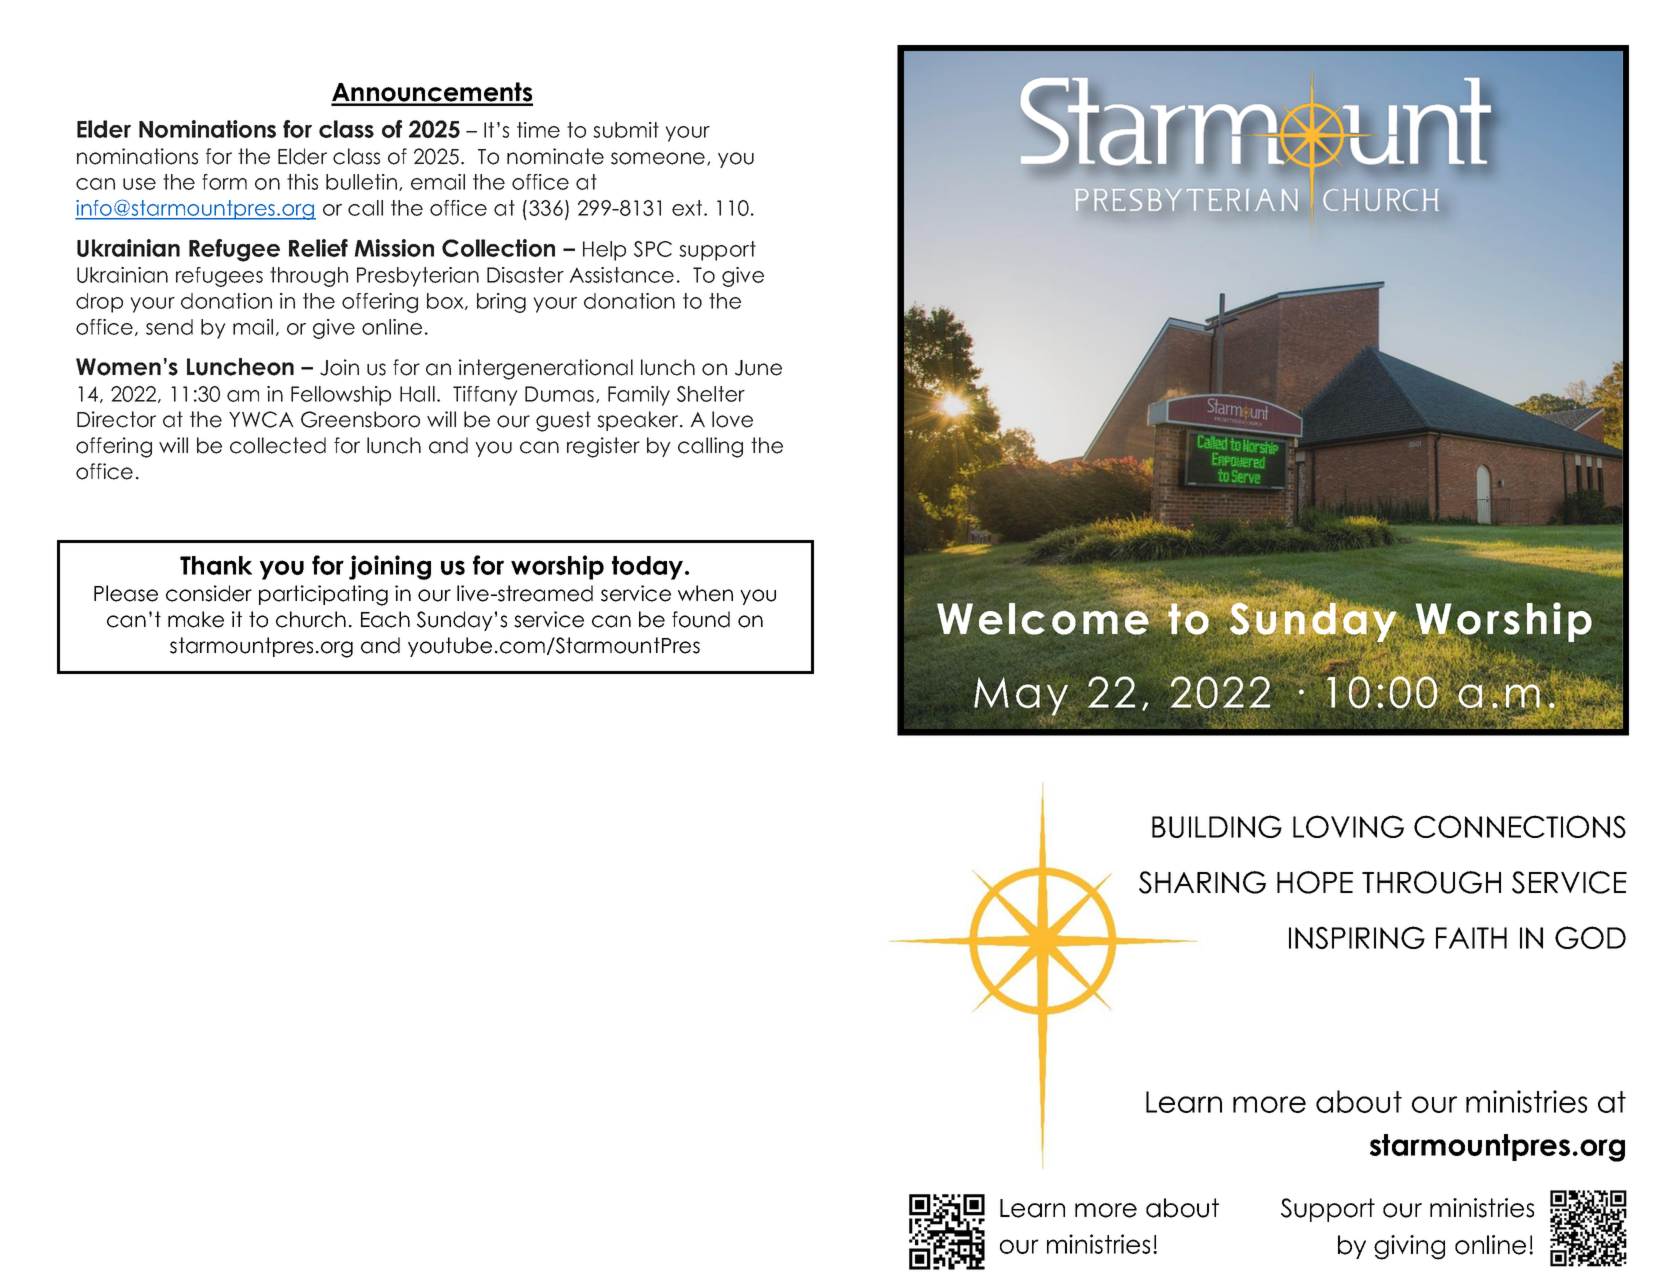 Image resolution: width=1666 pixels, height=1288 pixels. I want to click on INSPIRING, so click(1357, 937).
